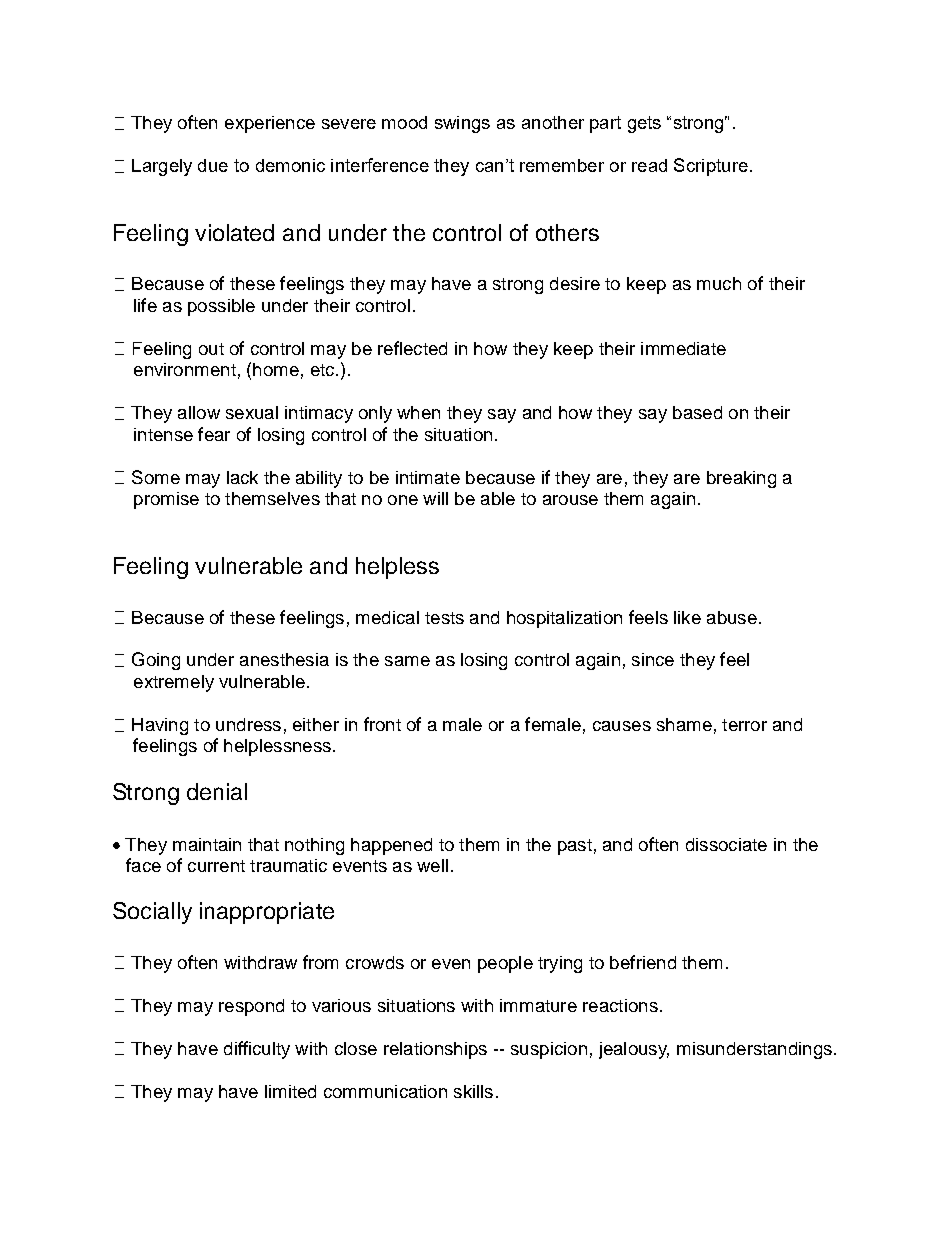 Image resolution: width=952 pixels, height=1233 pixels. What do you see at coordinates (185, 369) in the image?
I see `environment` at bounding box center [185, 369].
